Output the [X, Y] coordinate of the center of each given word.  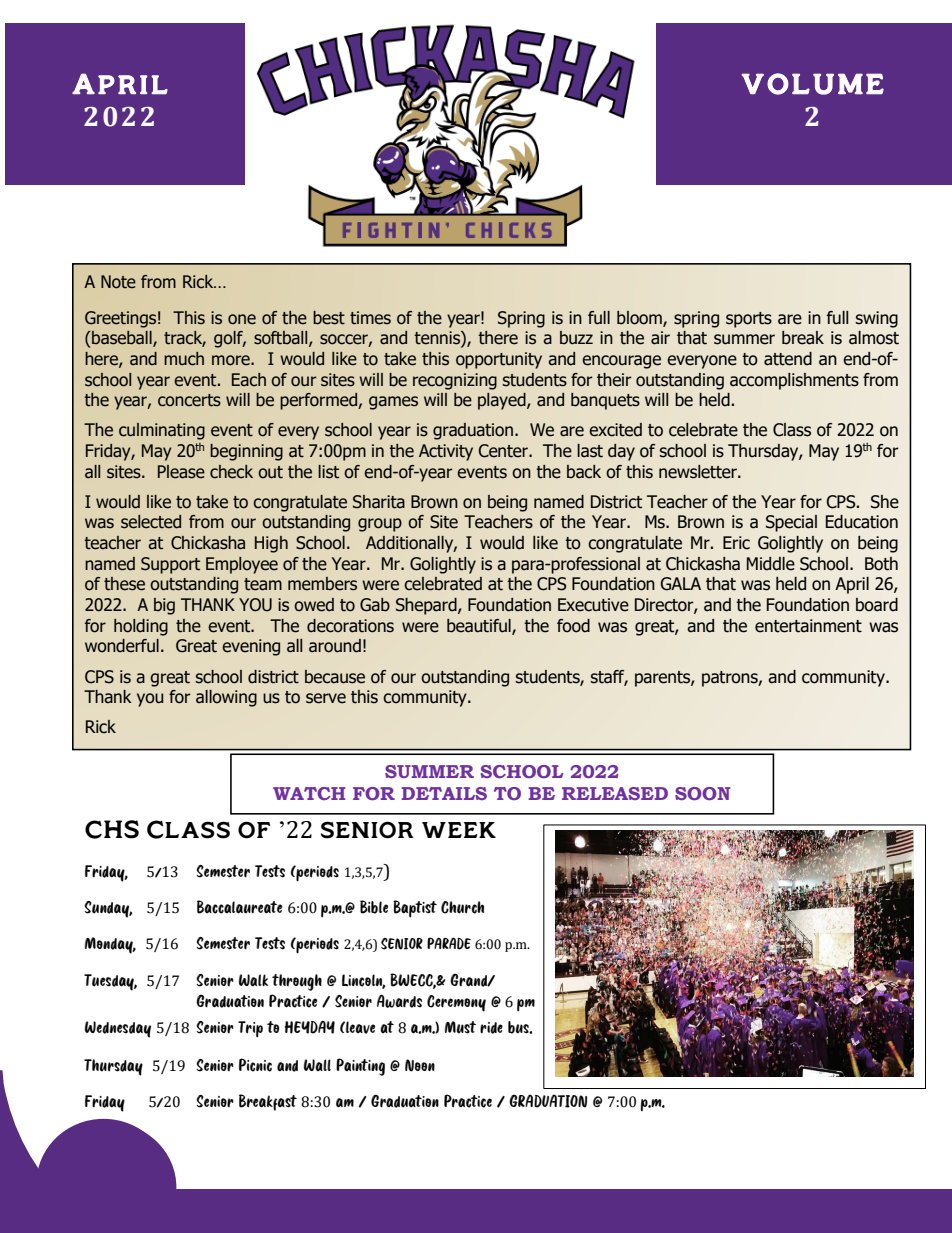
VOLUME [812, 84]
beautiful [480, 626]
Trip [250, 1029]
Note [118, 282]
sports [749, 320]
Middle [771, 564]
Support [170, 565]
